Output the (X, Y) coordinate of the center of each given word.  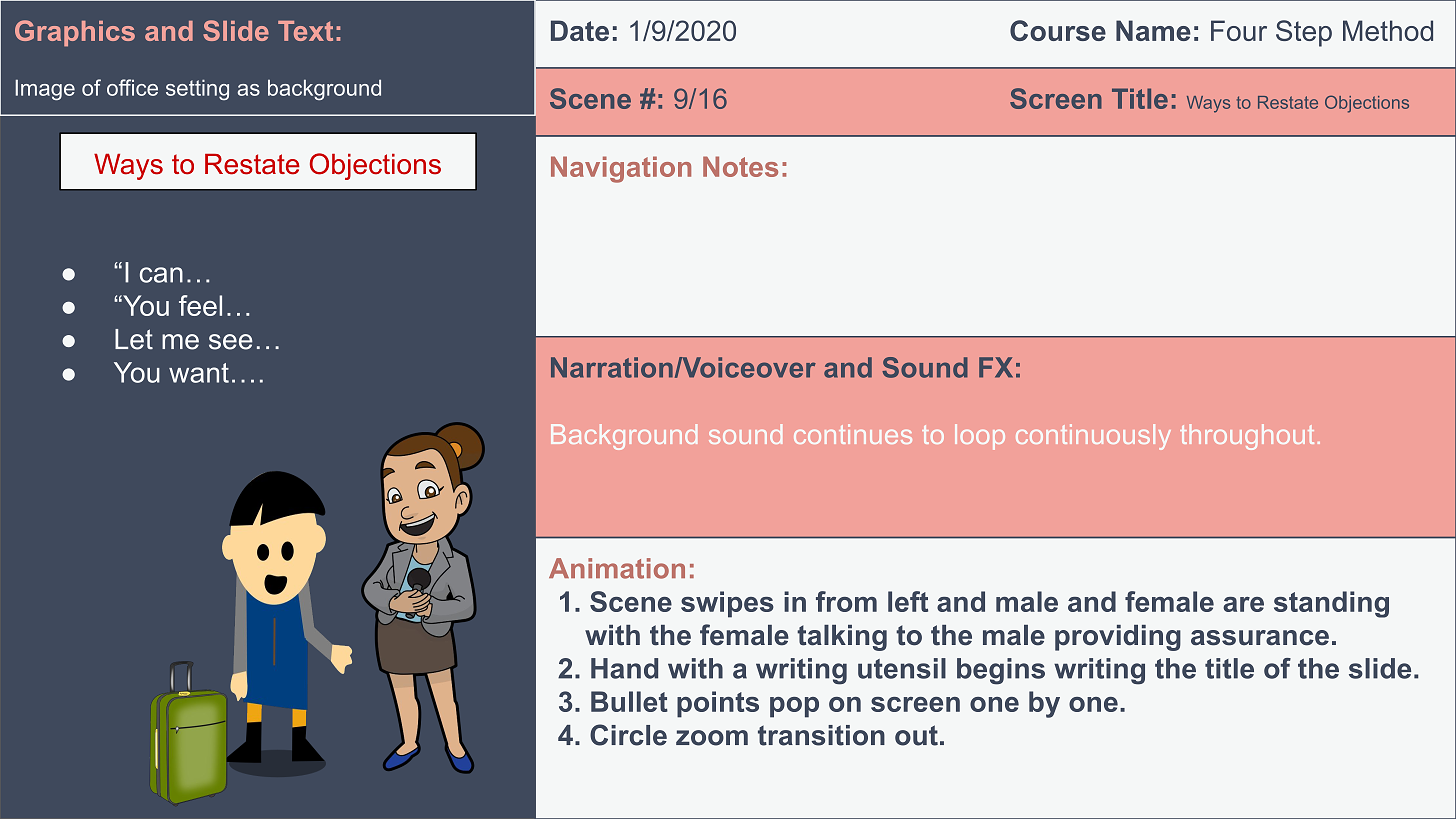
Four (1239, 30)
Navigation (621, 169)
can (161, 275)
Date (580, 30)
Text (305, 31)
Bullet (629, 701)
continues (853, 434)
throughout (1247, 437)
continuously (1093, 437)
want (199, 373)
